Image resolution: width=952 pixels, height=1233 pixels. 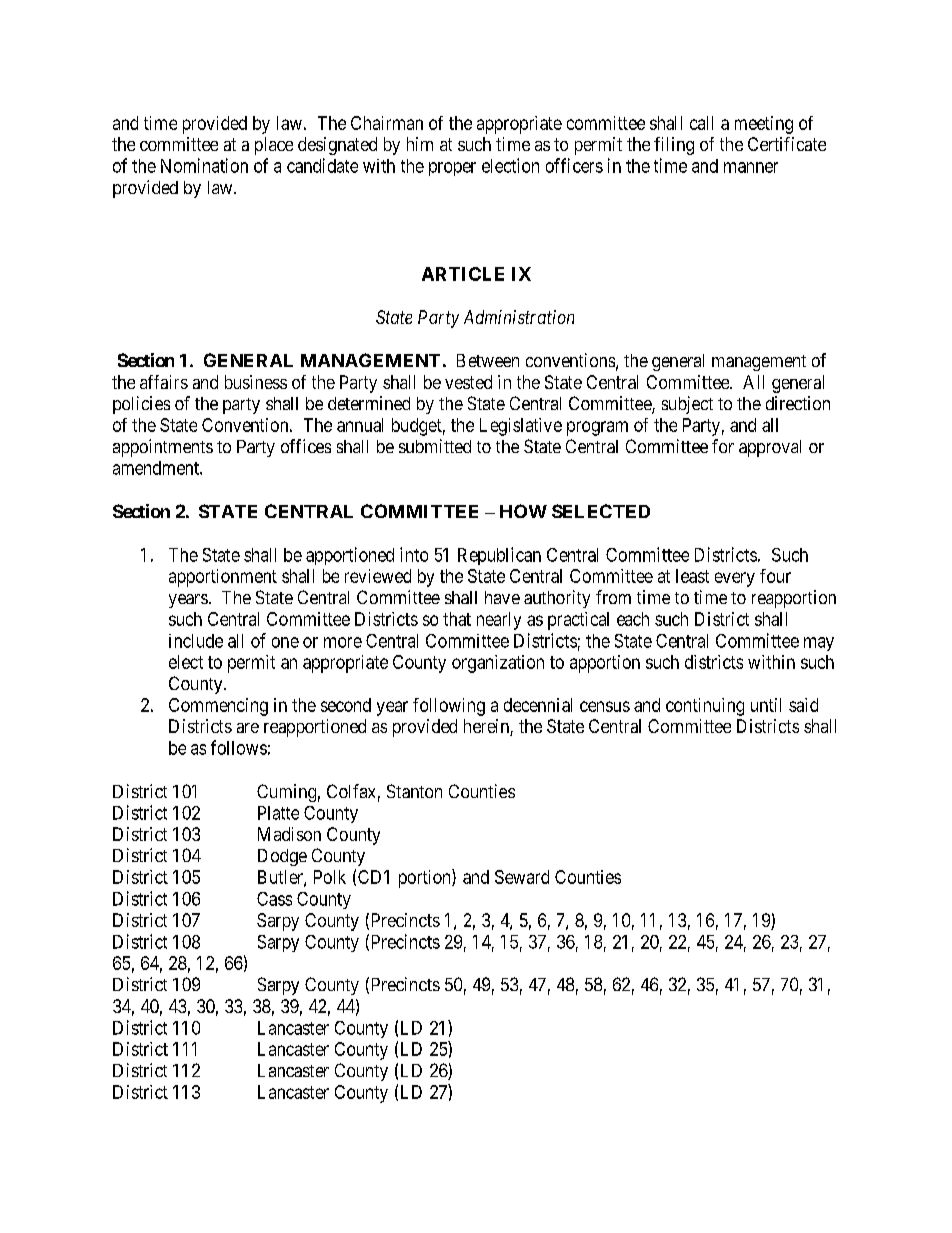 I want to click on proper, so click(x=452, y=169).
